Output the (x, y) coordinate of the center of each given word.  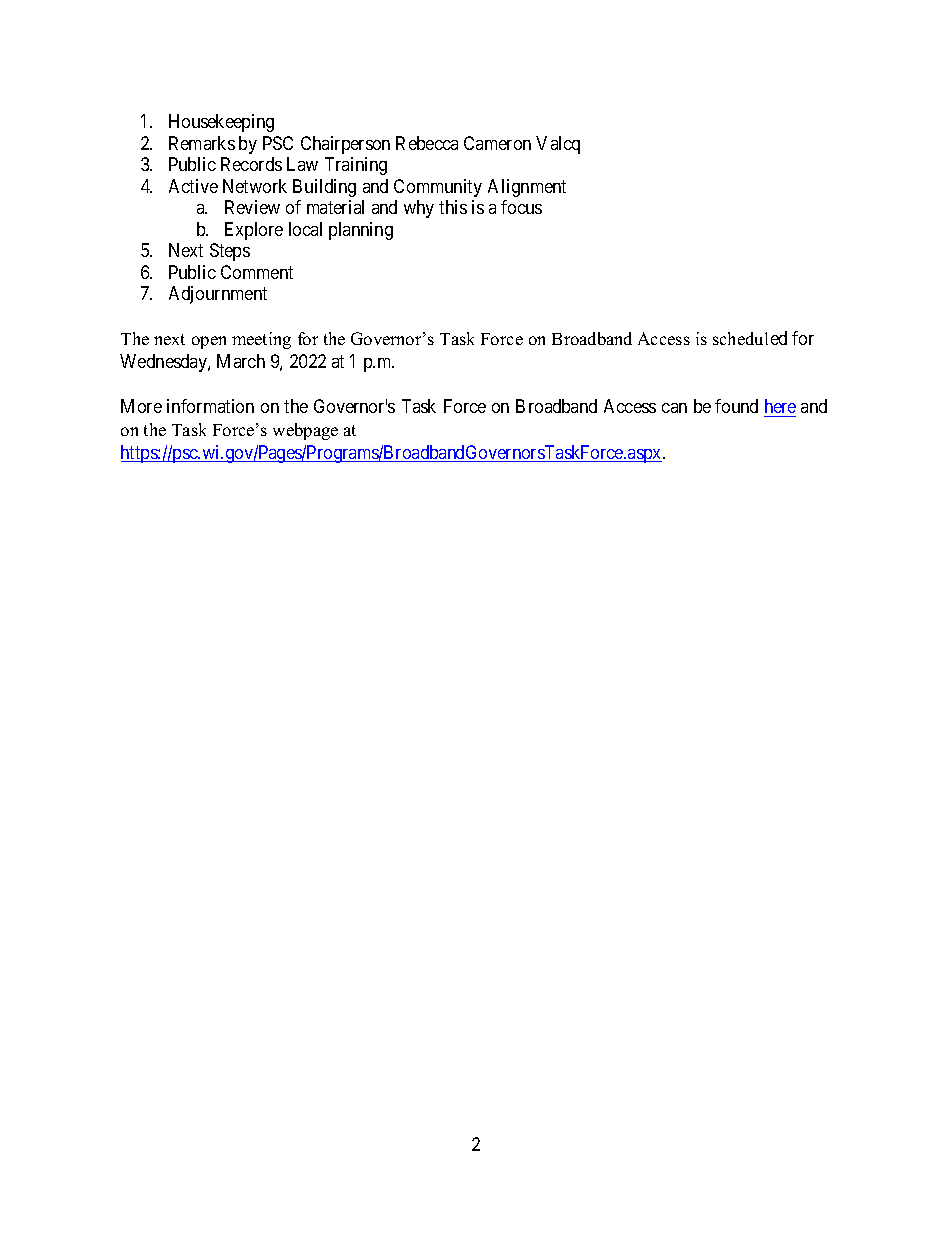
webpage (305, 431)
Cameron (497, 143)
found (736, 406)
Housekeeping (221, 123)
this (453, 207)
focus (521, 207)
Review (252, 207)
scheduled (750, 338)
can (674, 408)
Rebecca (427, 143)
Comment (257, 272)
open (209, 342)
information (210, 406)
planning (361, 231)
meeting (261, 340)
